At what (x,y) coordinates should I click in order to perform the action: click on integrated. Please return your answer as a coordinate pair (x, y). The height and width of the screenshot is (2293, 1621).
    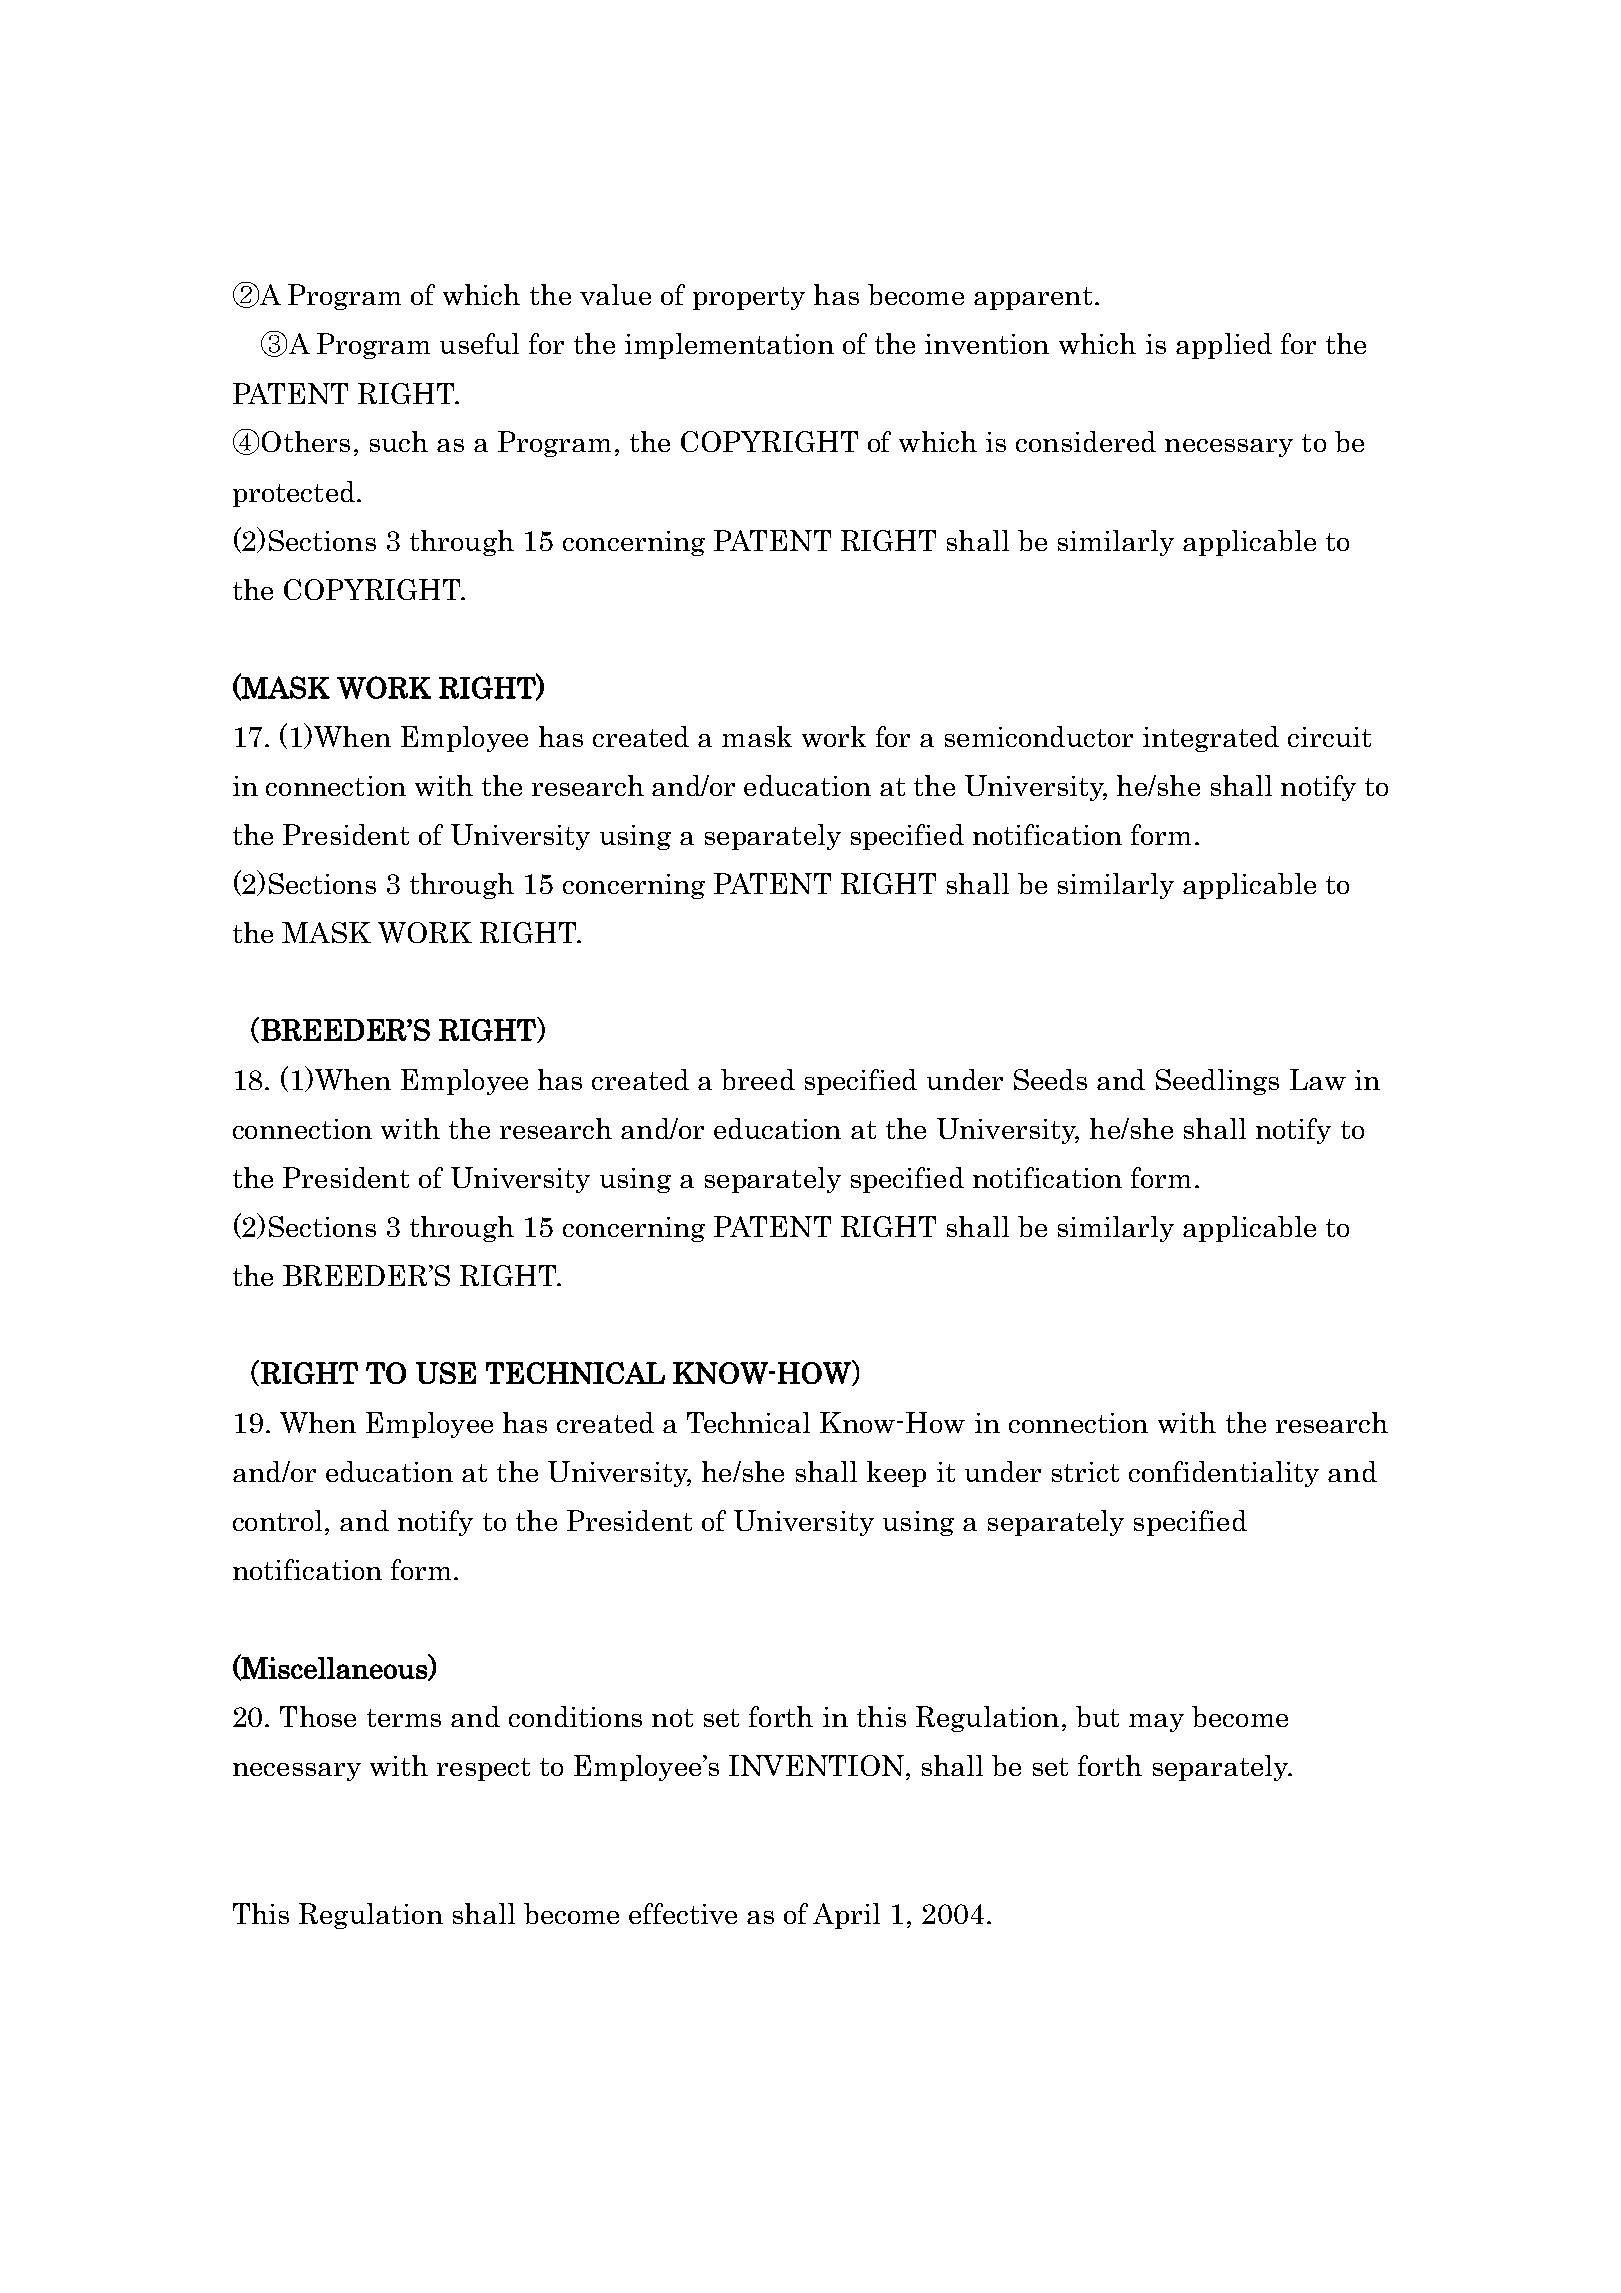
    Looking at the image, I should click on (1211, 739).
